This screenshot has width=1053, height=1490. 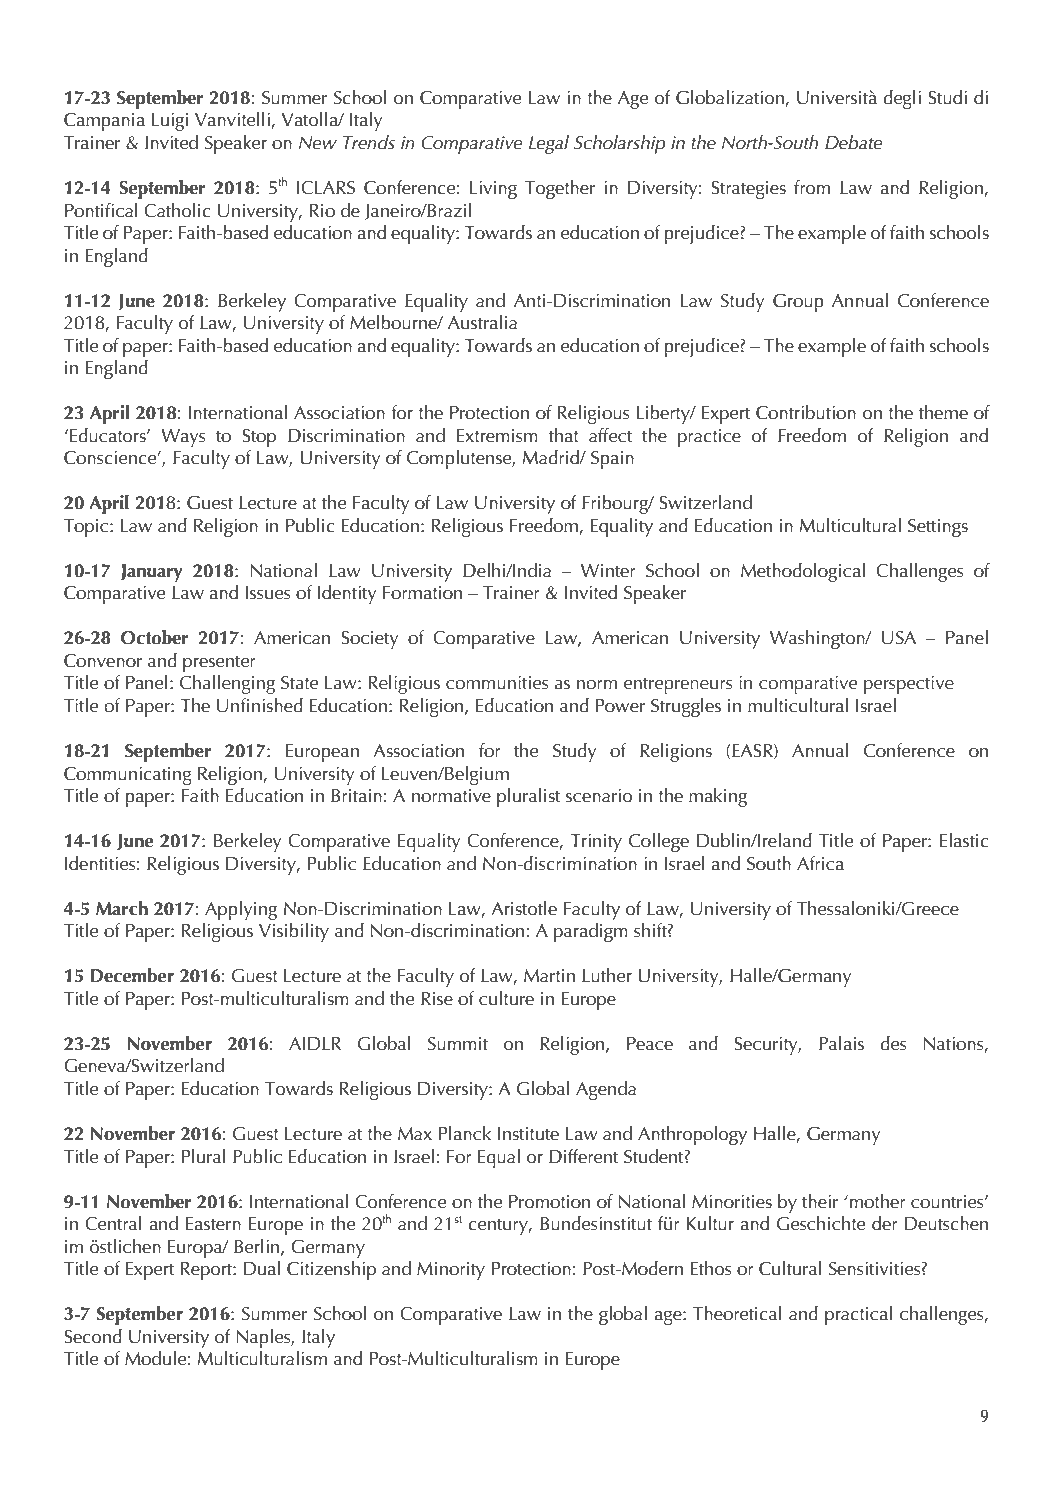 What do you see at coordinates (260, 705) in the screenshot?
I see `Unfinished` at bounding box center [260, 705].
